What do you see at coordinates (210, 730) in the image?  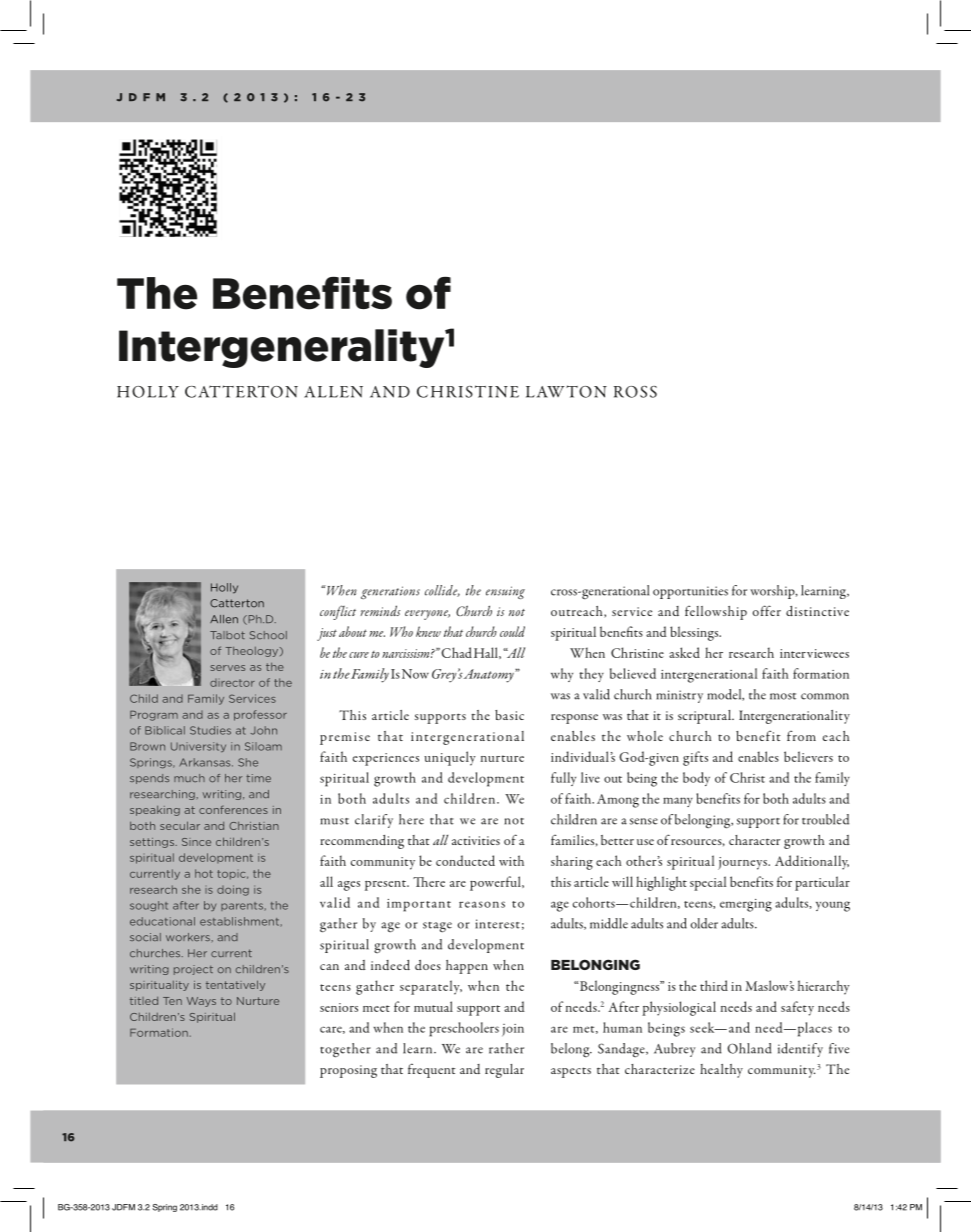 I see `Studies` at bounding box center [210, 730].
